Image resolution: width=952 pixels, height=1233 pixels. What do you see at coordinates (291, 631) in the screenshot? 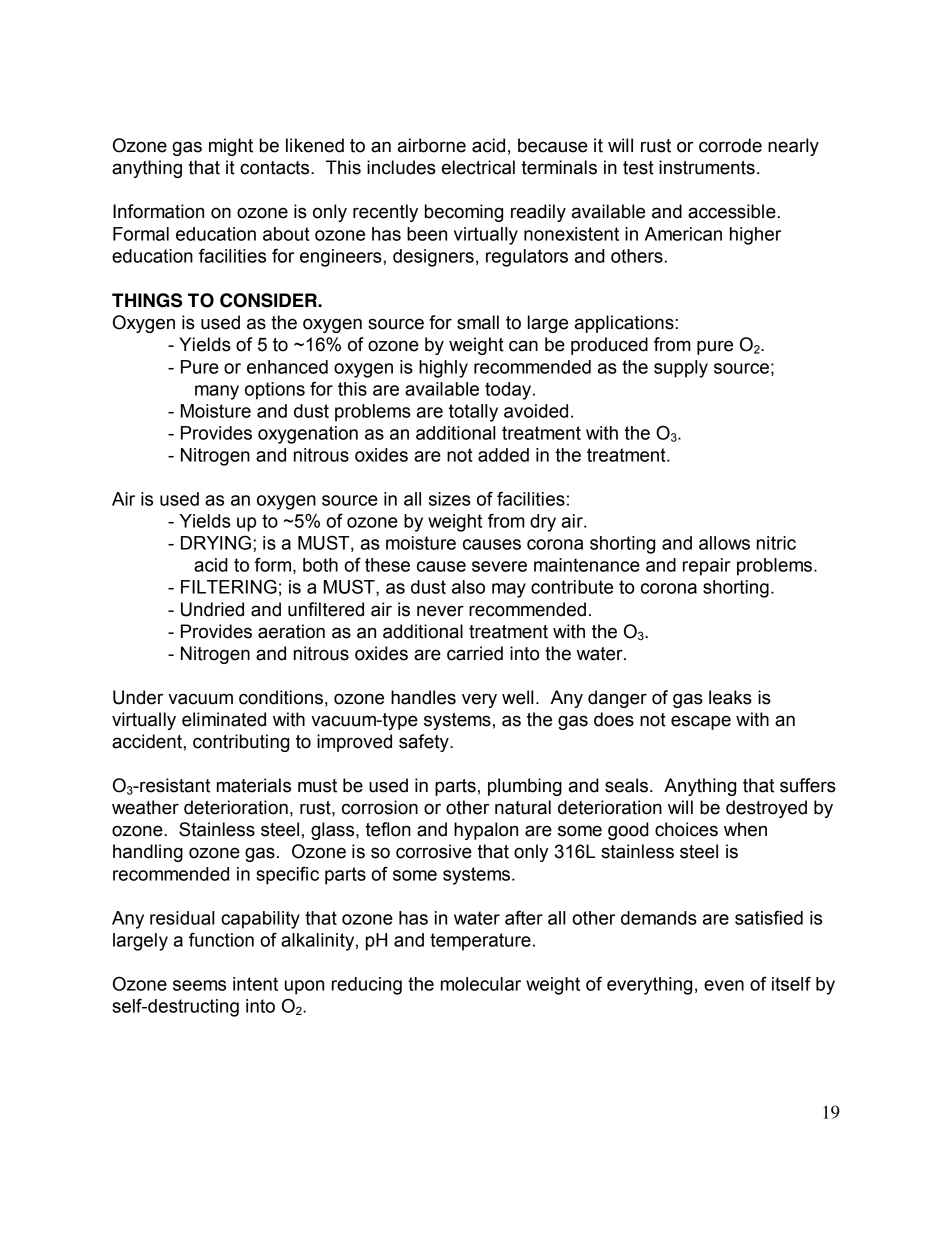
I see `aeration` at bounding box center [291, 631].
